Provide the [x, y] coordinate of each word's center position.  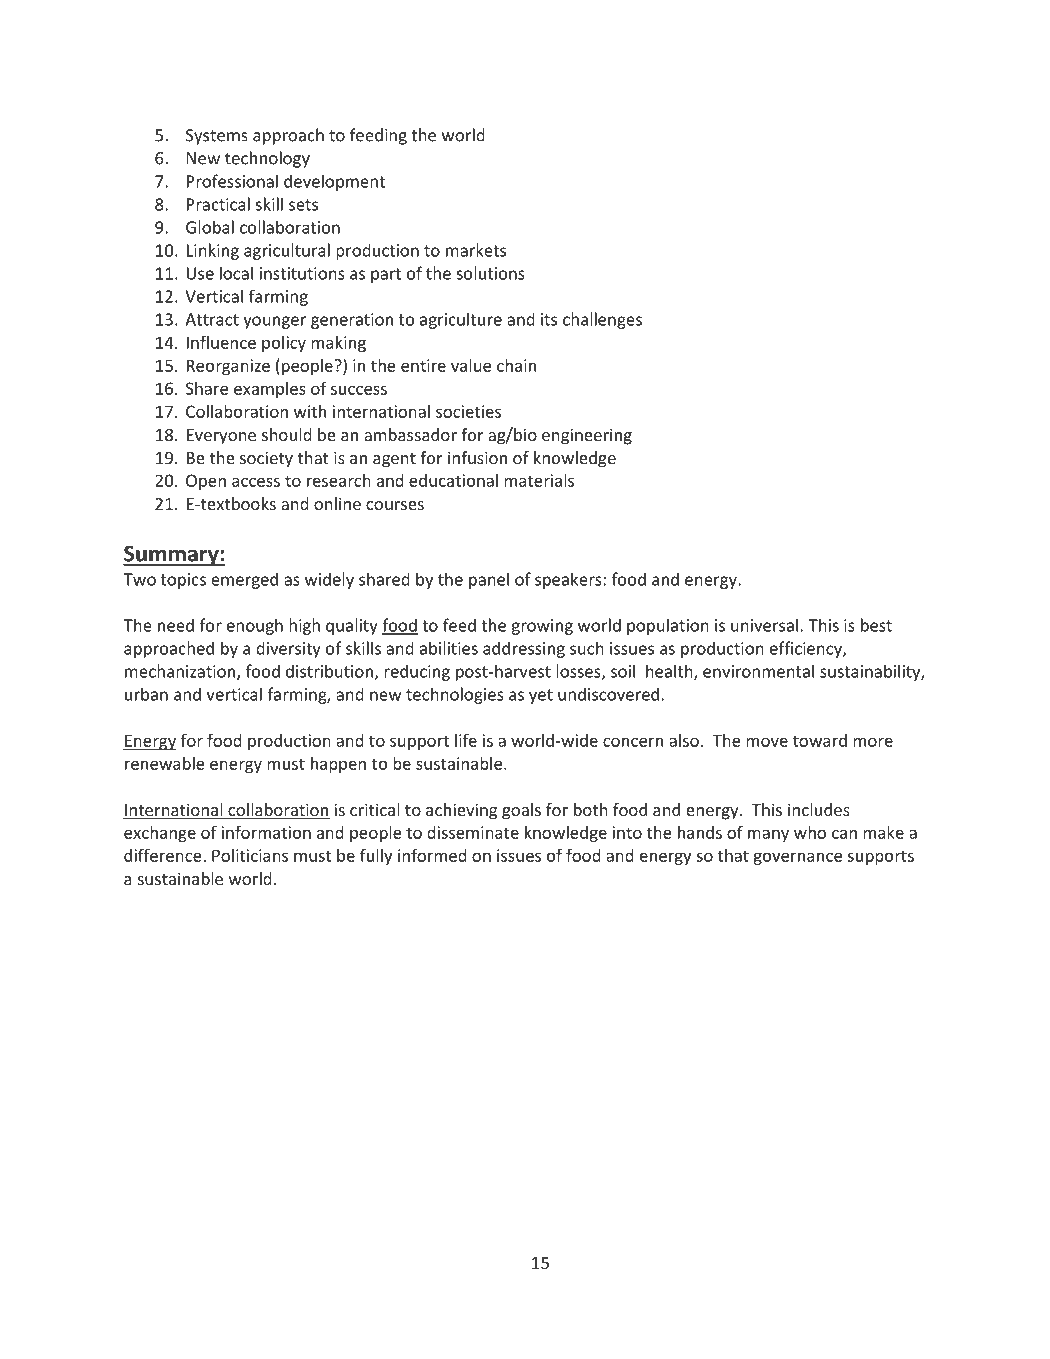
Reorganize [228, 367]
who [810, 832]
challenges [602, 320]
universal [764, 625]
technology [267, 159]
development [334, 182]
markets [476, 250]
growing [542, 627]
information [266, 832]
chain [516, 365]
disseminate [473, 832]
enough [255, 626]
